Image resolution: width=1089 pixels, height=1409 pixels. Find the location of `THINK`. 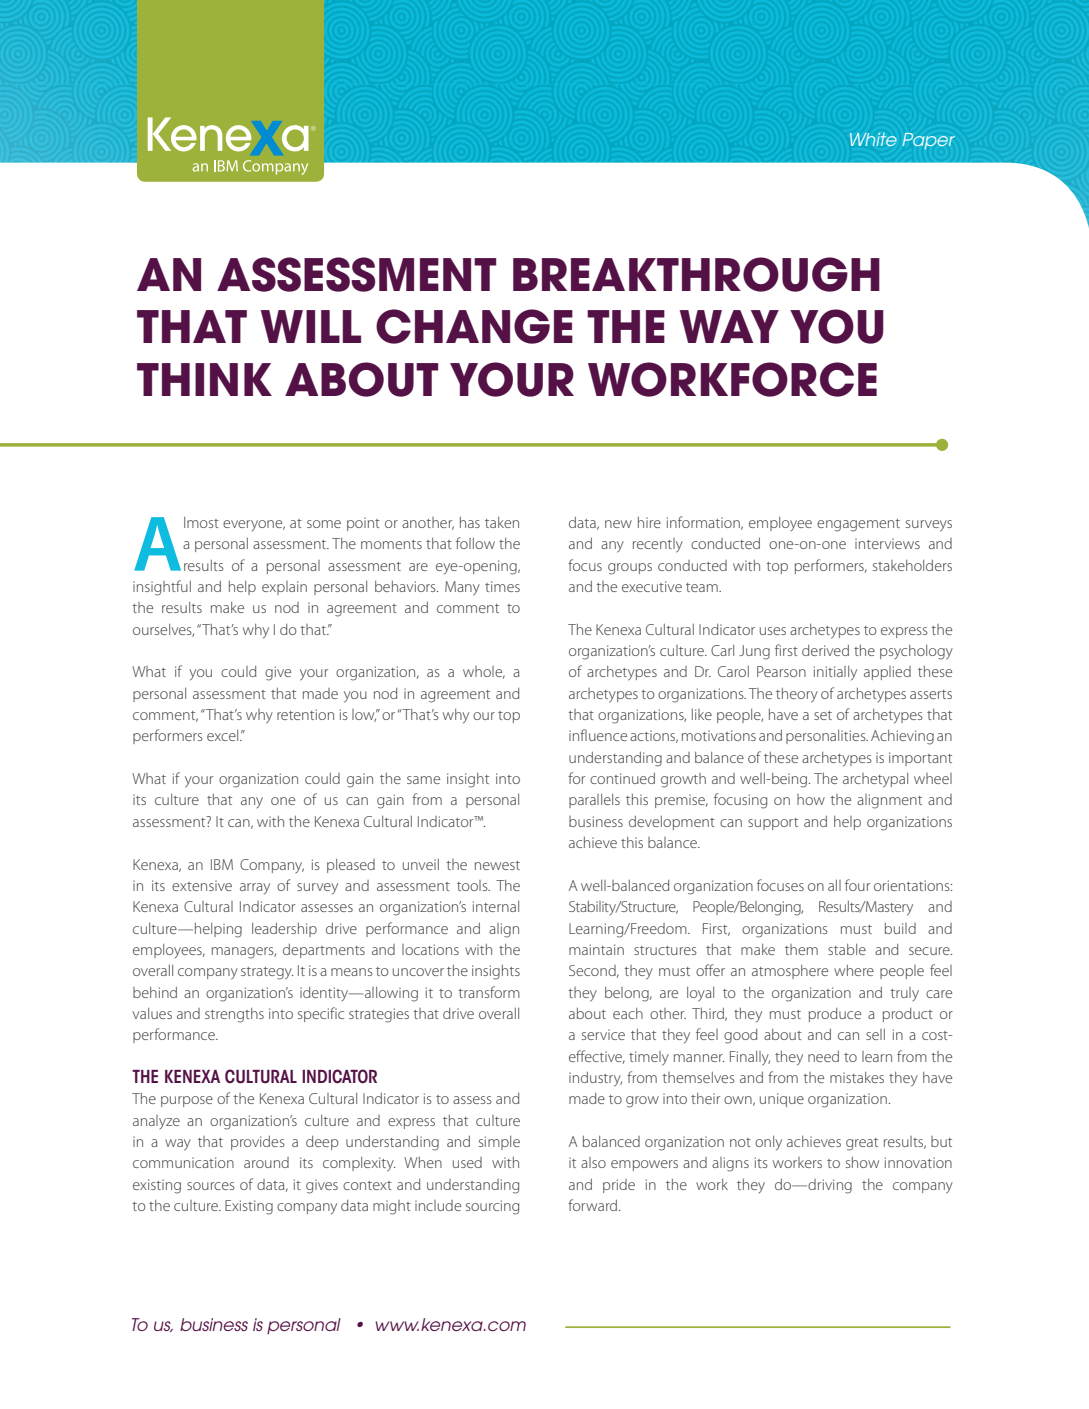

THINK is located at coordinates (204, 379).
